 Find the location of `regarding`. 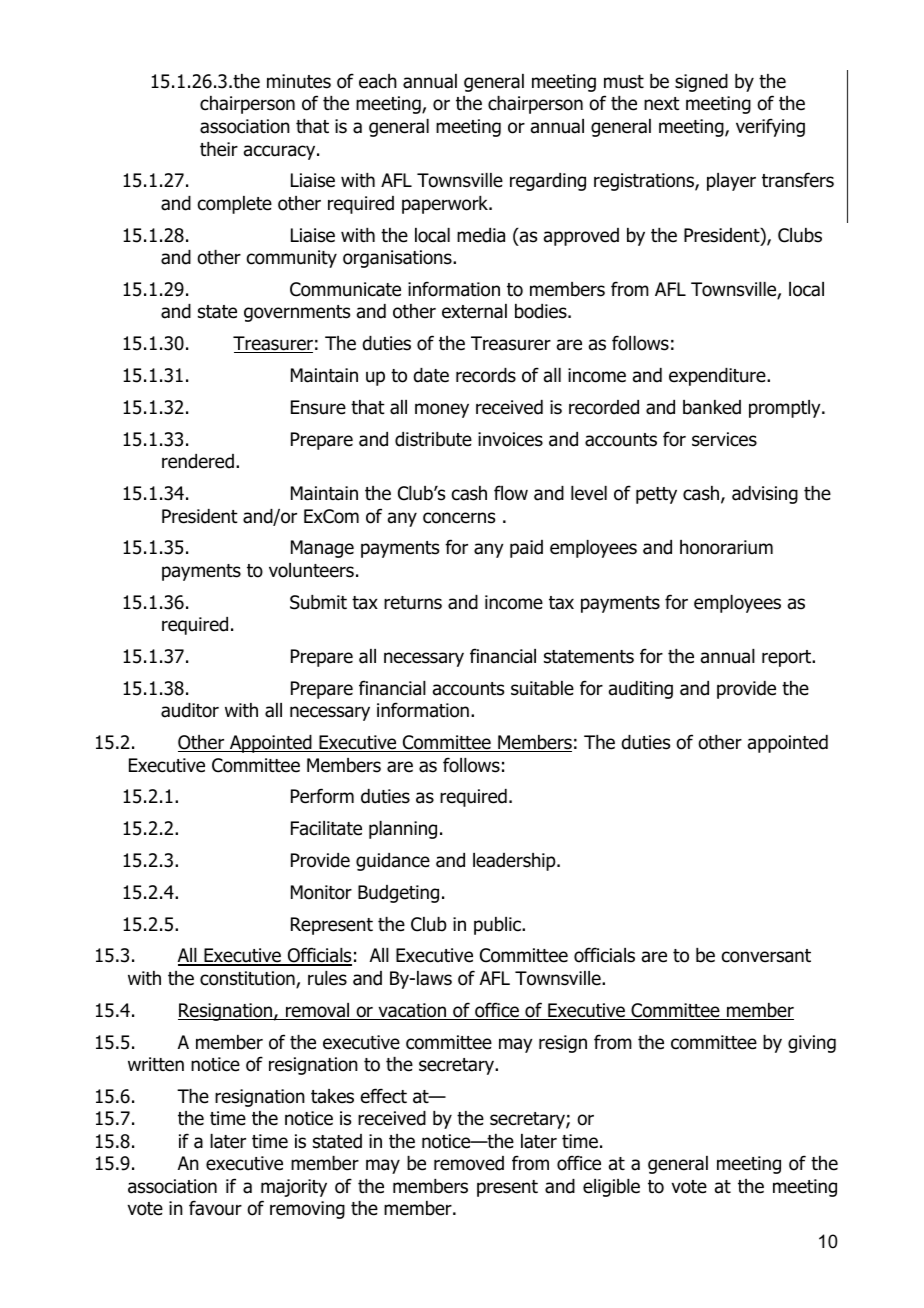

regarding is located at coordinates (548, 182).
